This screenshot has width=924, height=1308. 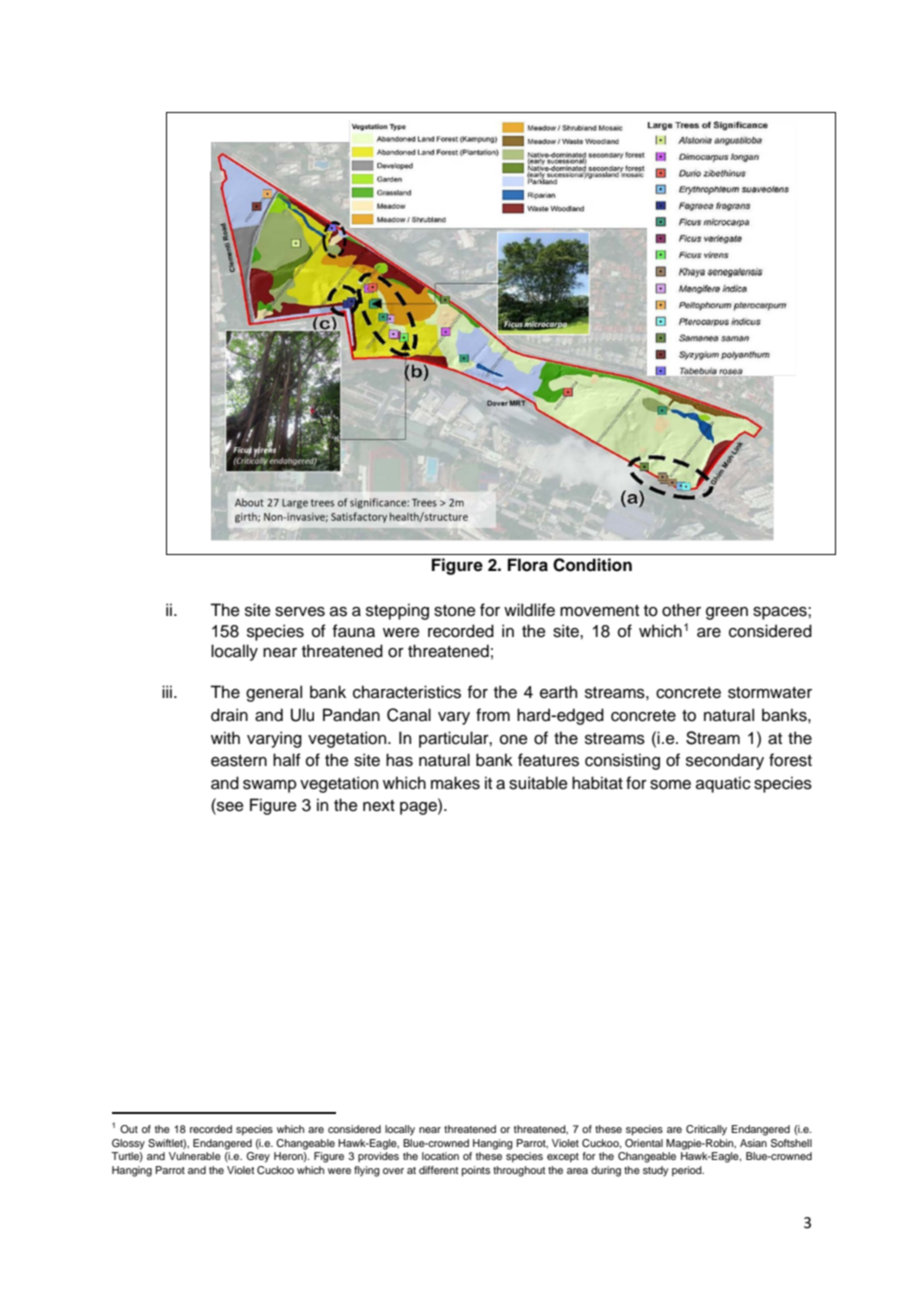 What do you see at coordinates (493, 715) in the screenshot?
I see `from` at bounding box center [493, 715].
